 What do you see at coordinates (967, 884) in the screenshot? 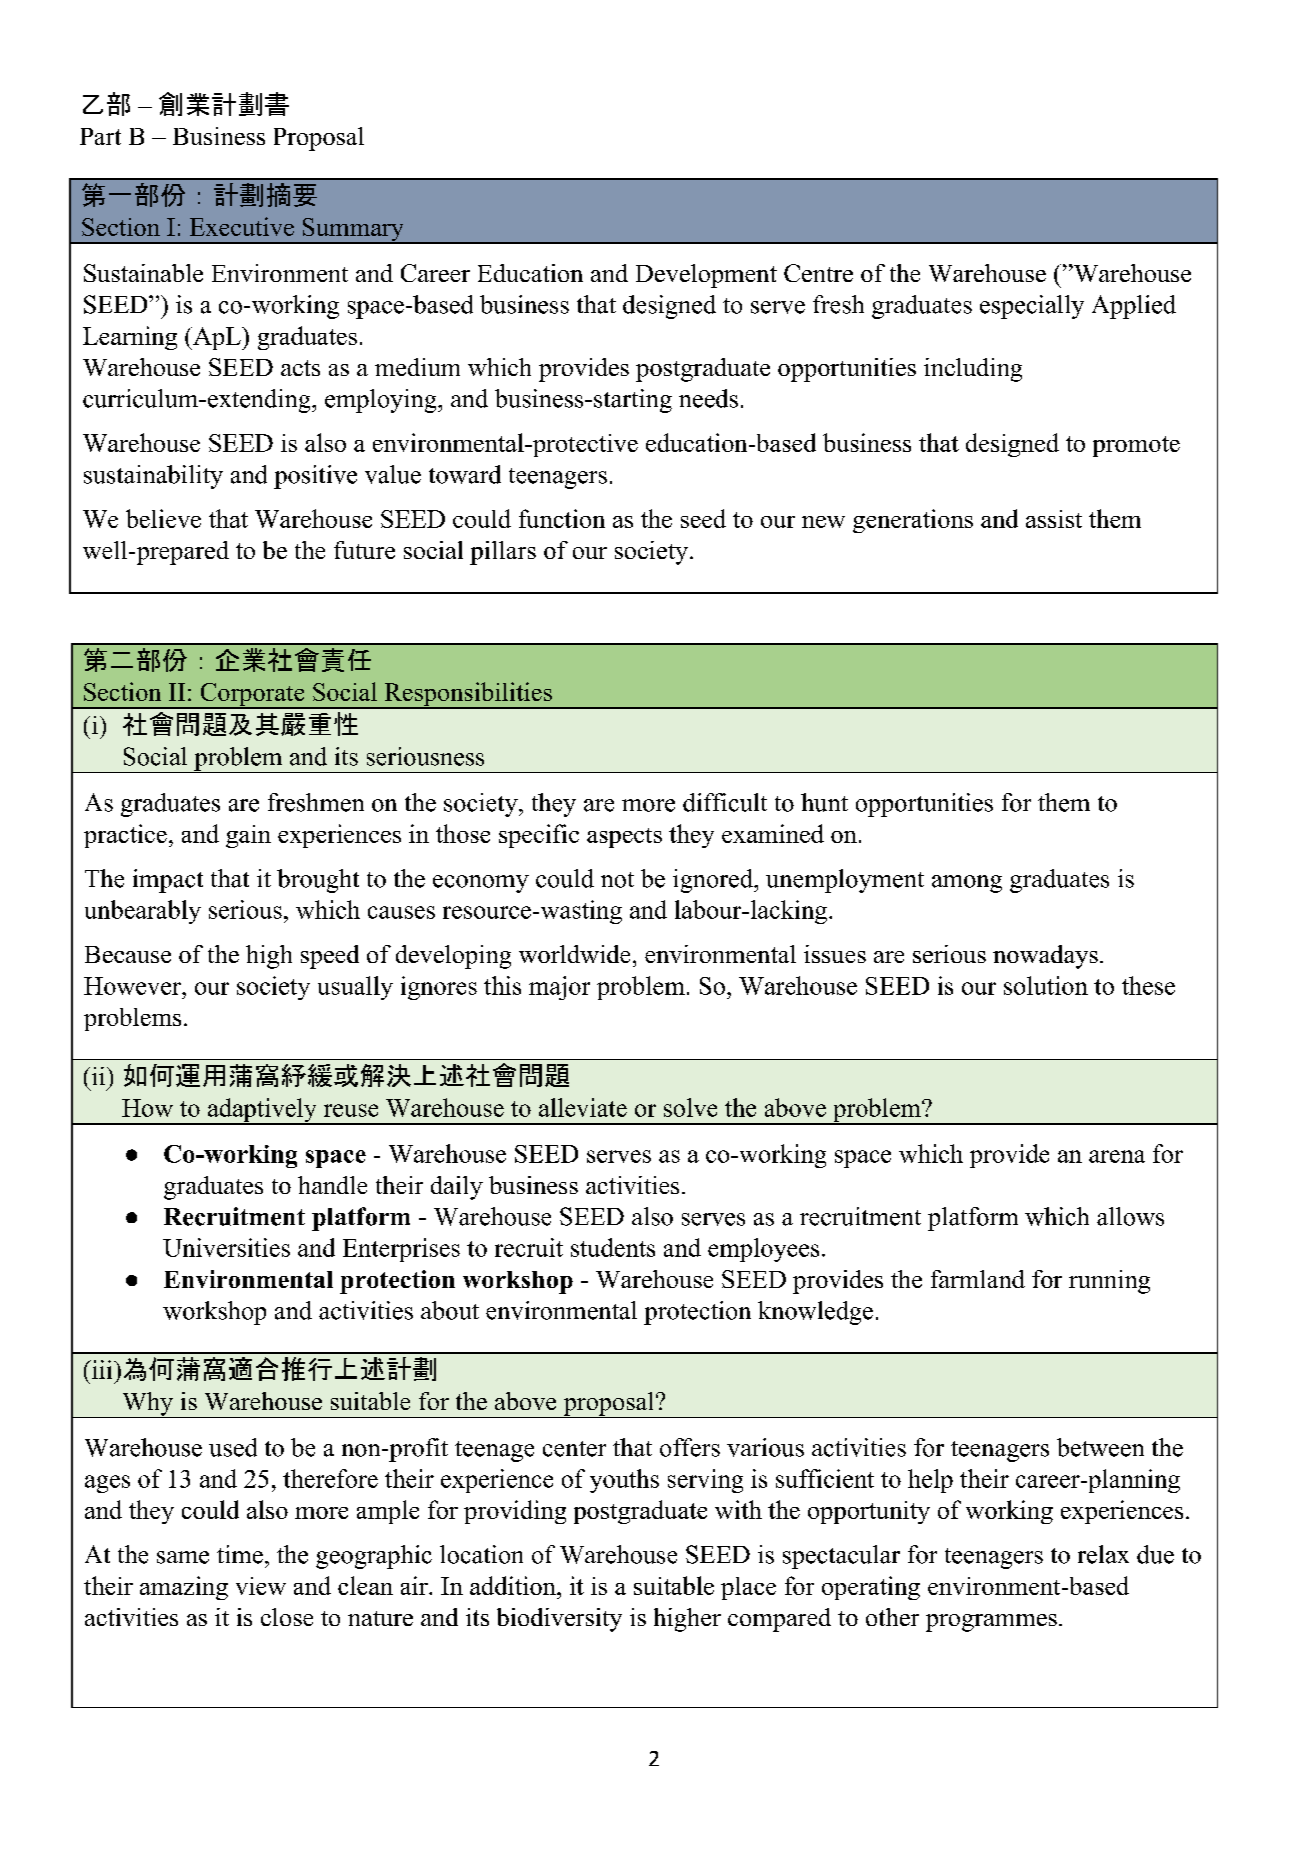
I see `among` at bounding box center [967, 884].
